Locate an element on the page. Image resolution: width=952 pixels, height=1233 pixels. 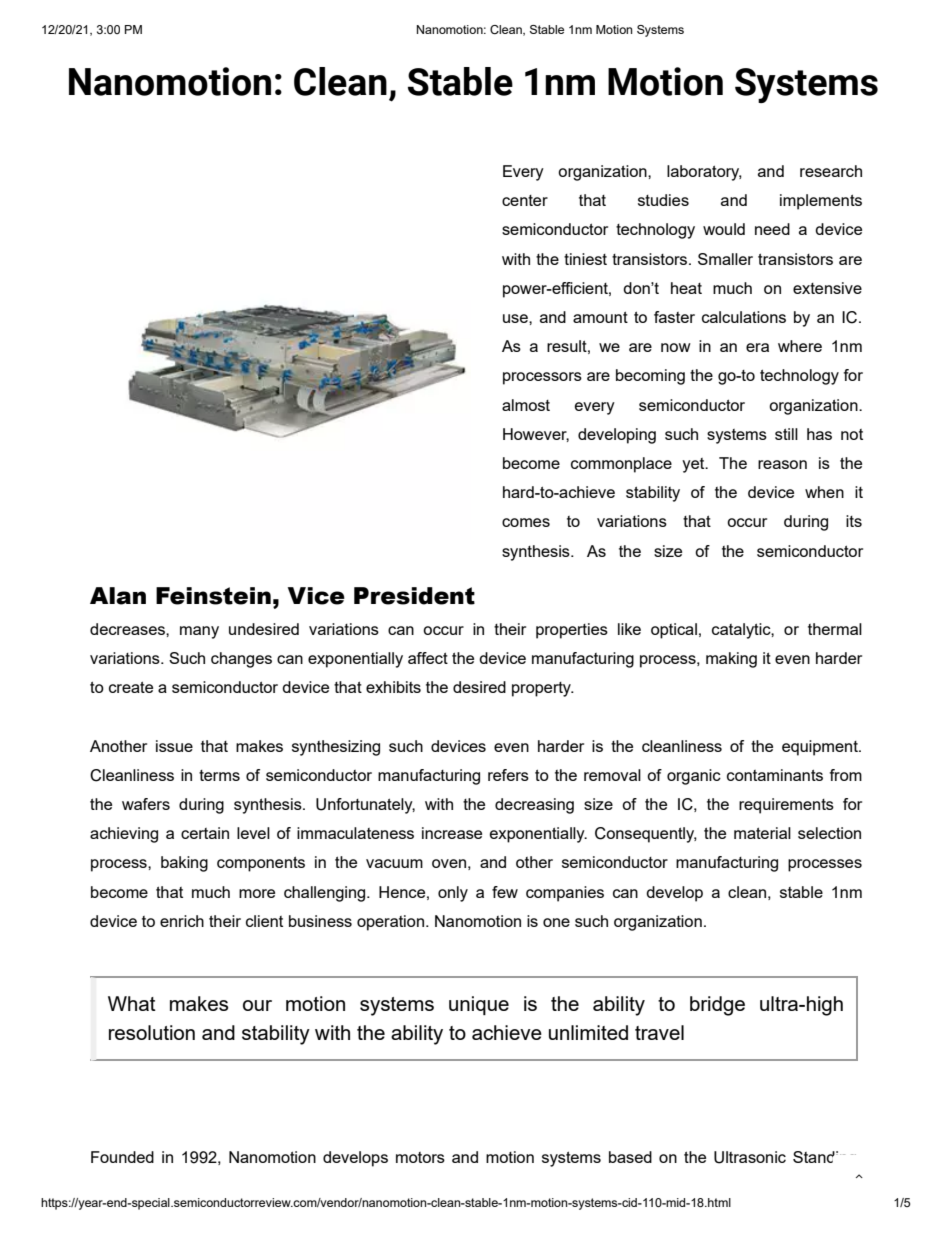
affect is located at coordinates (428, 658).
